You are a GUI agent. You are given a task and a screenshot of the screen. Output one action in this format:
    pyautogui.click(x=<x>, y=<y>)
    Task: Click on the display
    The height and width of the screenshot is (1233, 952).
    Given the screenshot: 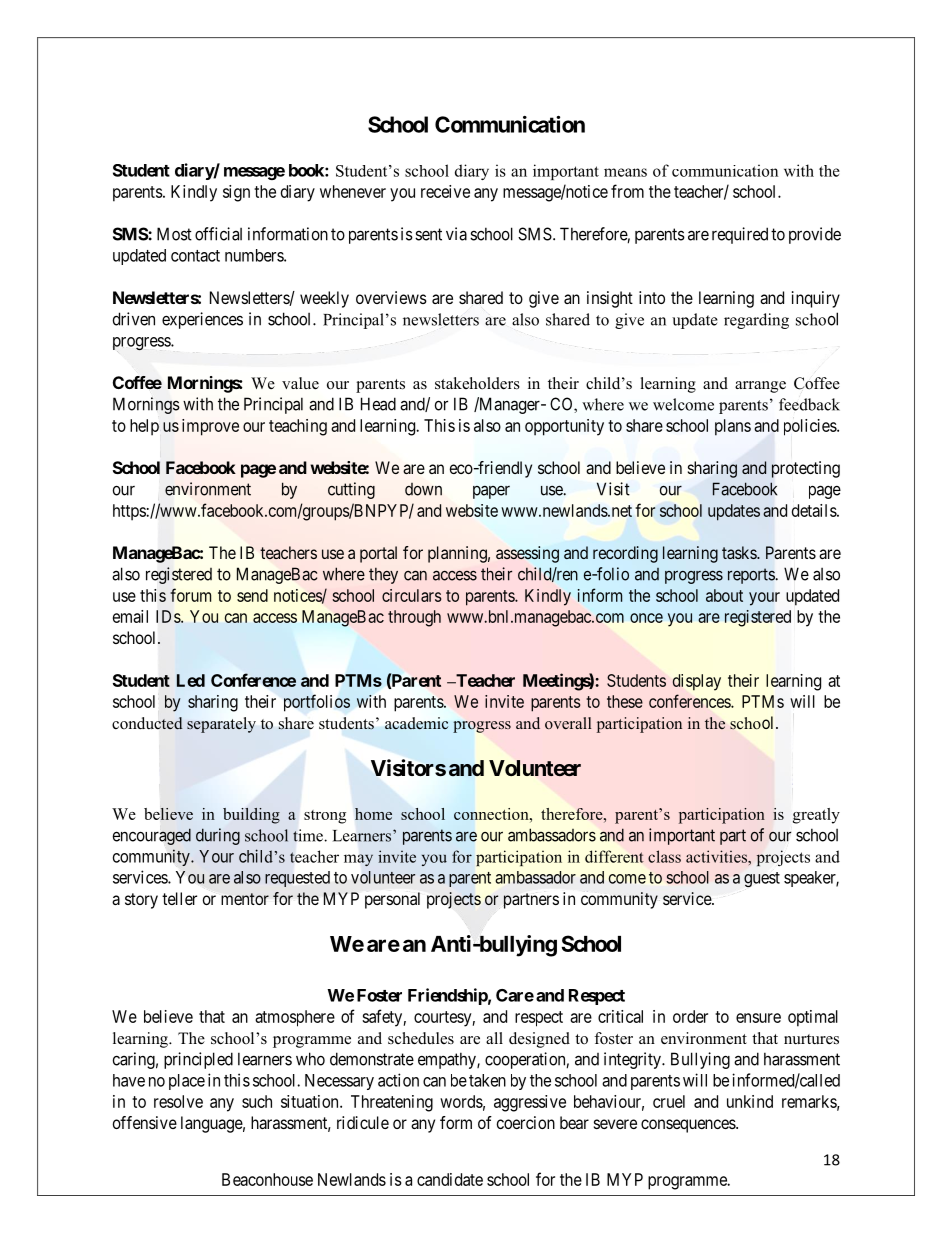 What is the action you would take?
    pyautogui.click(x=696, y=682)
